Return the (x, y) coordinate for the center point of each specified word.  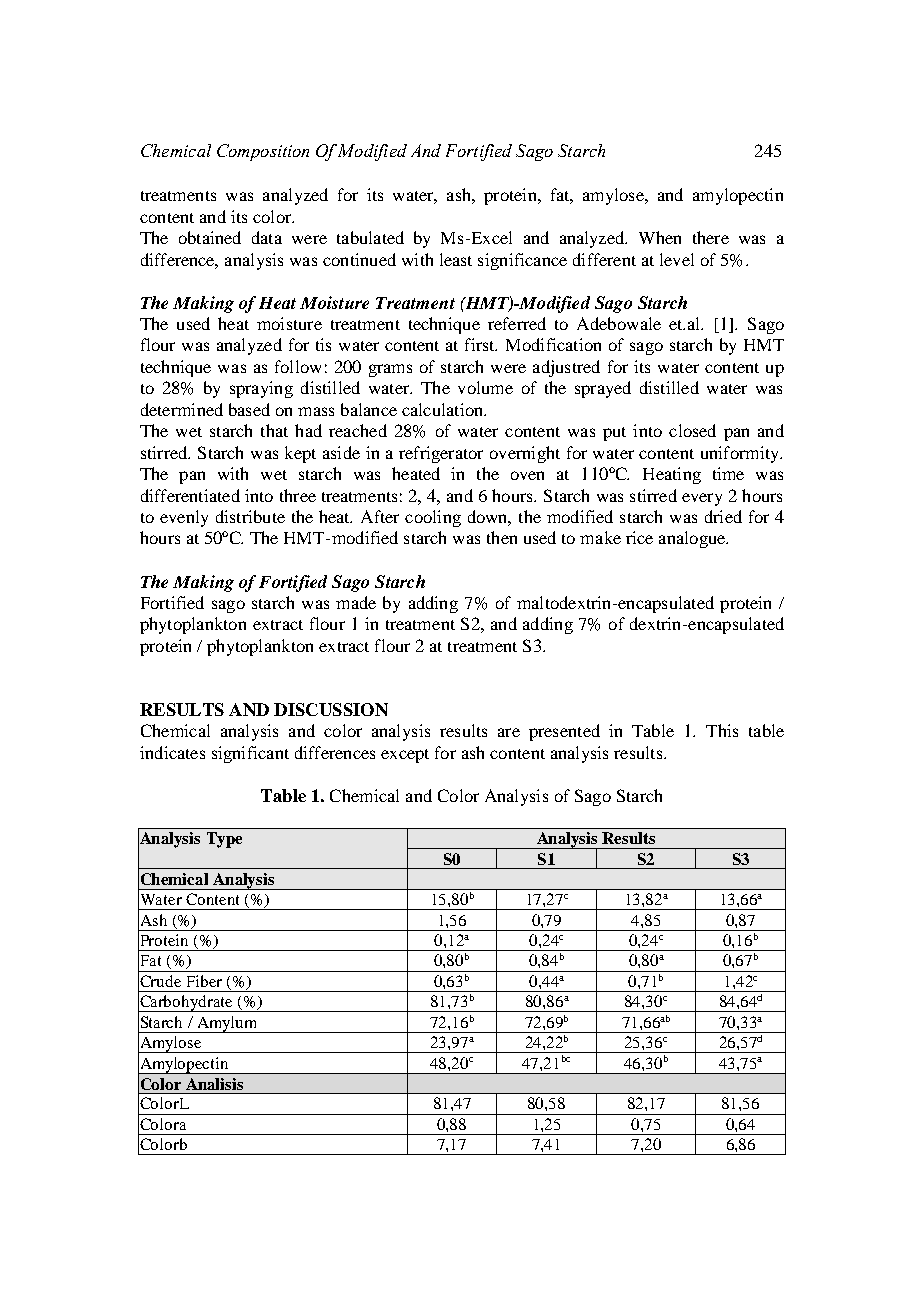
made (356, 602)
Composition (263, 152)
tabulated (370, 237)
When (660, 237)
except (405, 756)
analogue (693, 539)
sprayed (603, 389)
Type (224, 840)
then (502, 537)
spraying (261, 389)
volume (485, 387)
